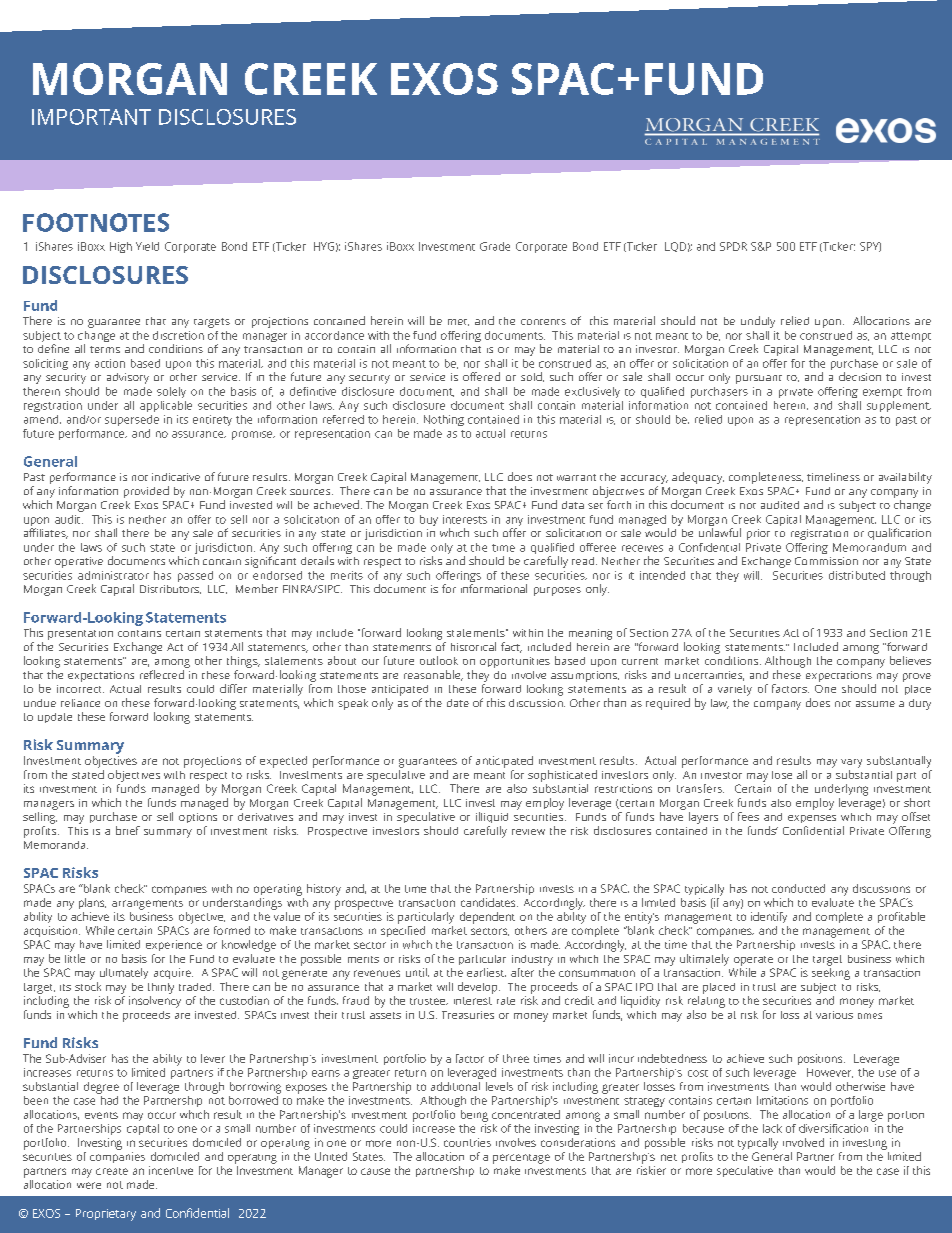 Image resolution: width=952 pixels, height=1233 pixels. Describe the element at coordinates (132, 420) in the screenshot. I see `supersede` at that location.
